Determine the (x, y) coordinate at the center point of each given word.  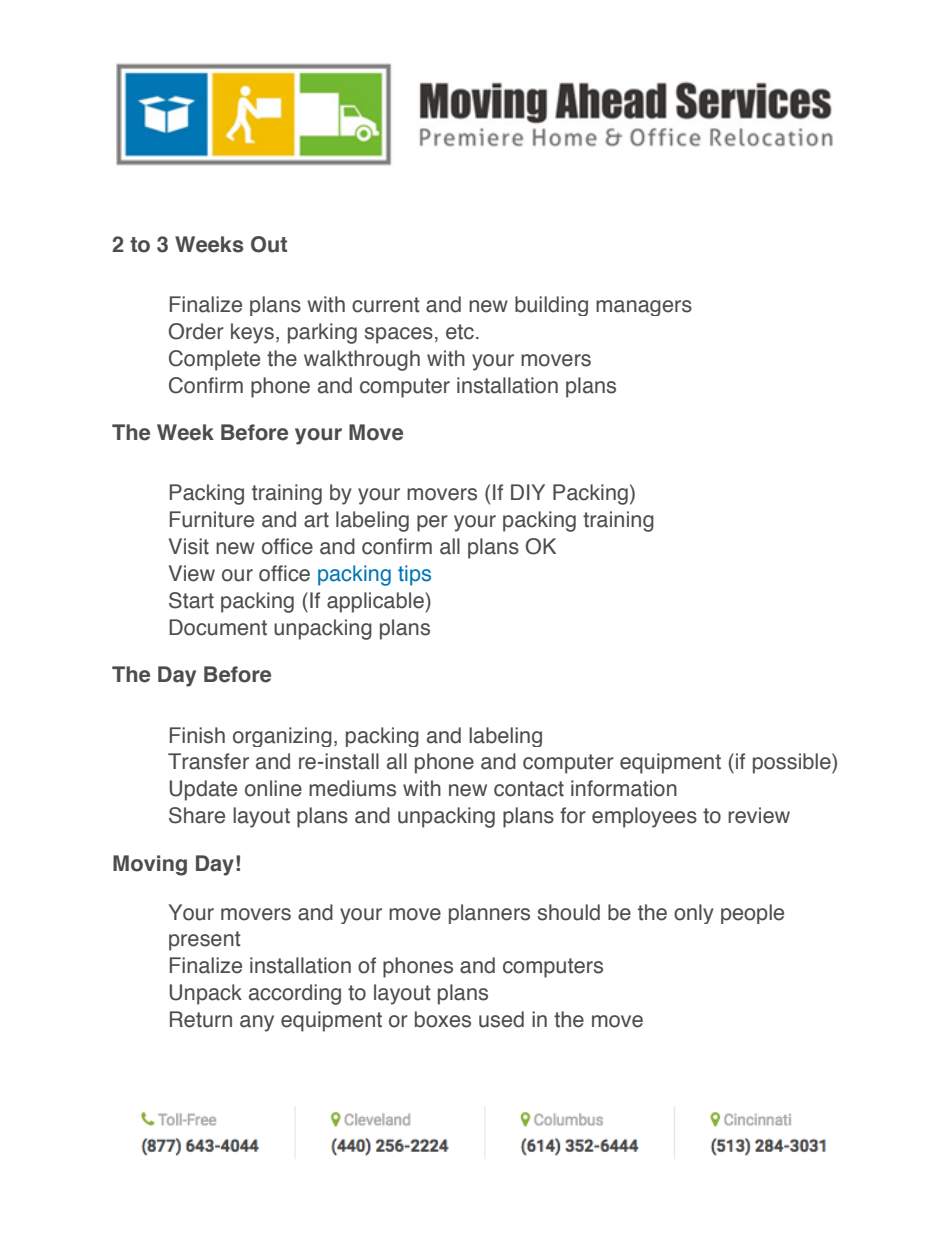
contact (529, 789)
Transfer (208, 761)
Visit (189, 546)
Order (196, 331)
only (694, 914)
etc (460, 332)
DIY (528, 492)
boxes (443, 1019)
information (624, 788)
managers (644, 308)
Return (201, 1019)
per (432, 523)
